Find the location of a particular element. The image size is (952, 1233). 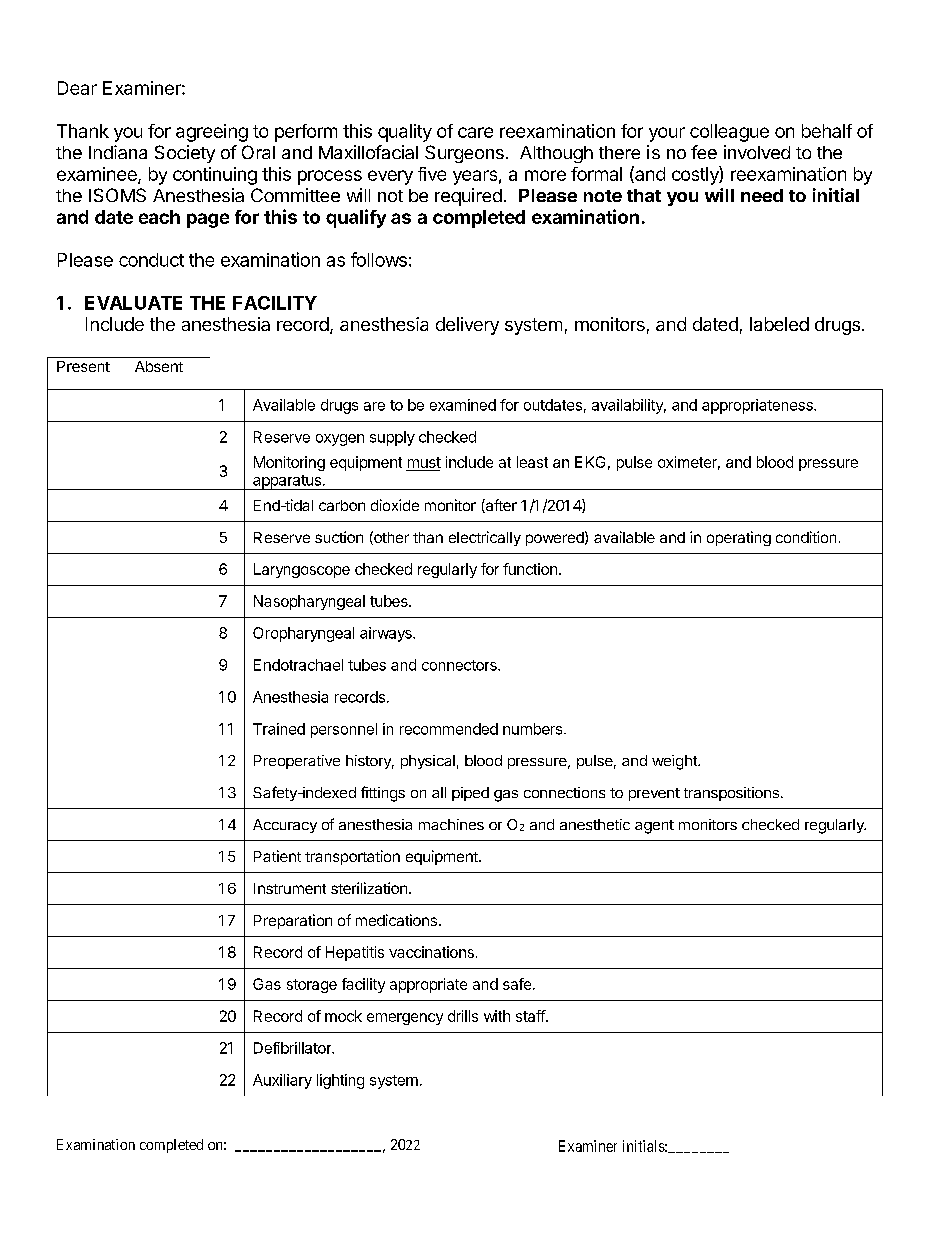

agreeing is located at coordinates (212, 133).
